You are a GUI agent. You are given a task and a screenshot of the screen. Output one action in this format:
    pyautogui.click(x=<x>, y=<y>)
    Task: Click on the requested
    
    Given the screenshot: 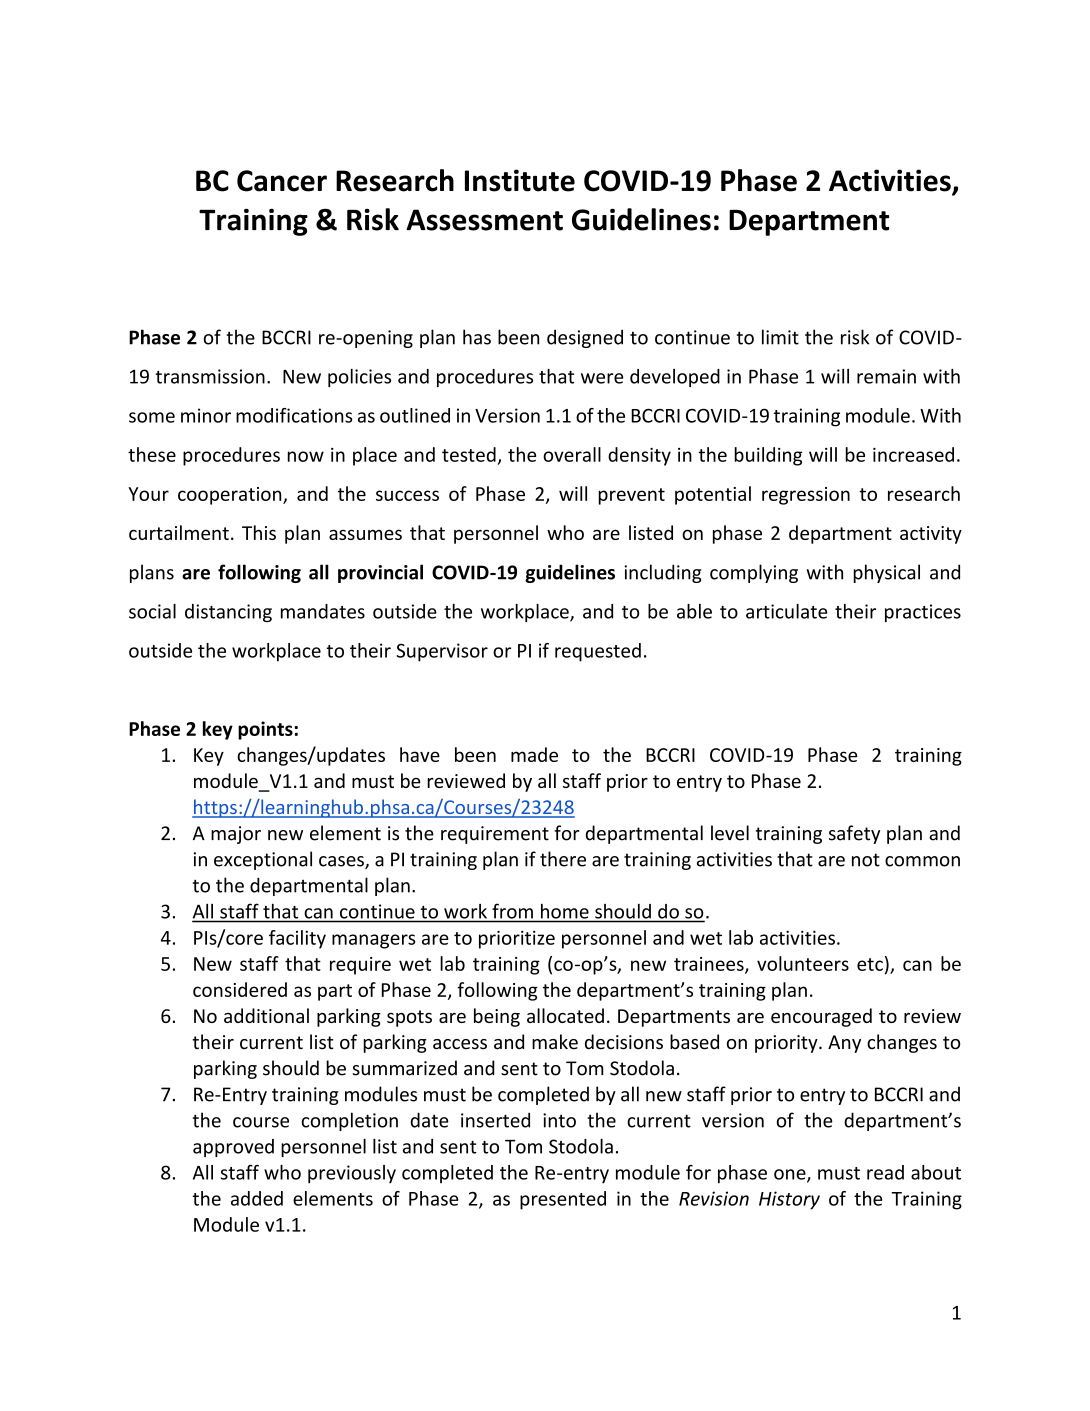 What is the action you would take?
    pyautogui.click(x=598, y=652)
